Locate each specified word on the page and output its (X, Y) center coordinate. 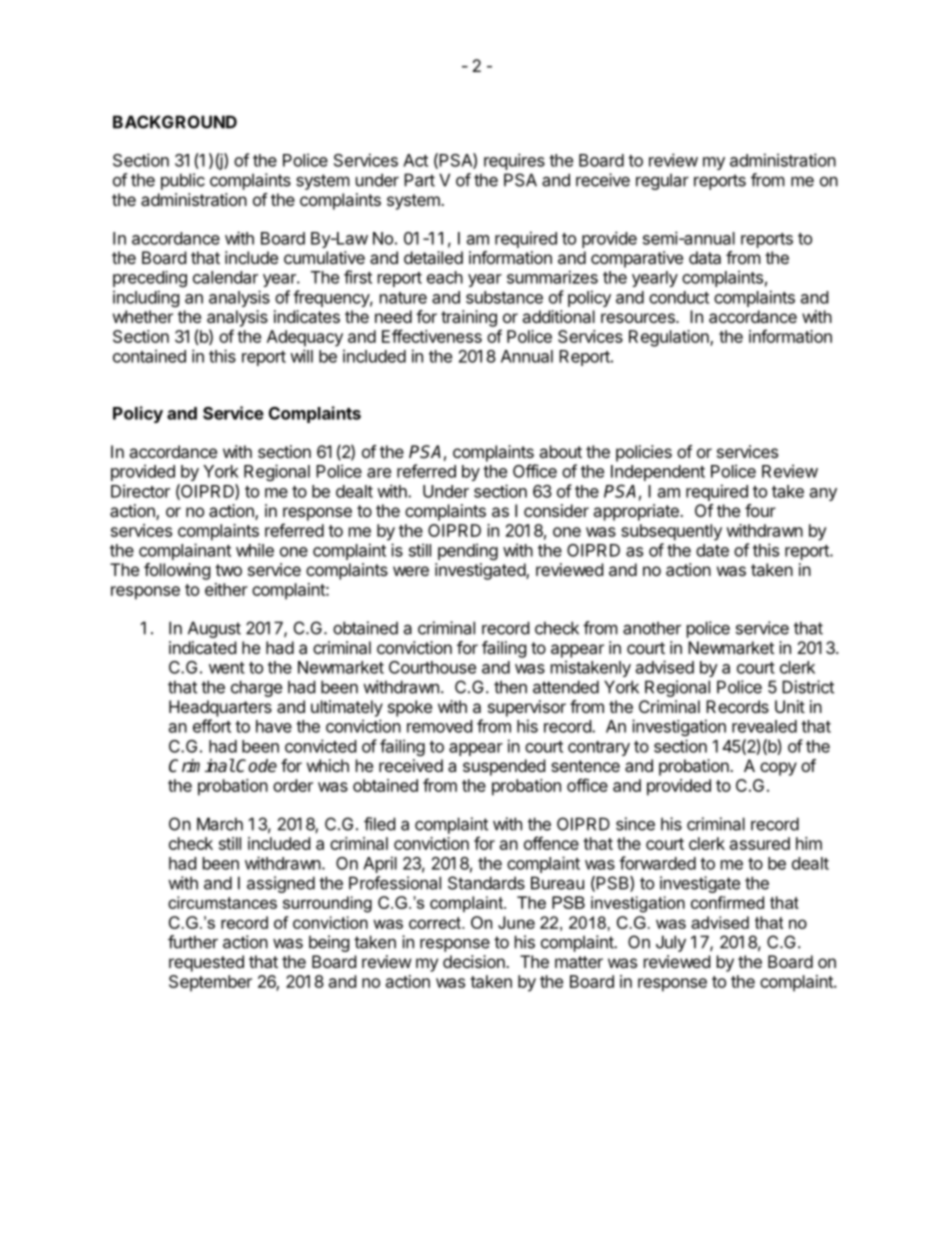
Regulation (670, 338)
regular (662, 181)
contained (149, 356)
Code (256, 766)
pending (468, 551)
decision (475, 961)
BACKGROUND (175, 122)
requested (206, 963)
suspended (504, 767)
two (228, 570)
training (469, 318)
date (712, 550)
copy (778, 769)
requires (514, 161)
